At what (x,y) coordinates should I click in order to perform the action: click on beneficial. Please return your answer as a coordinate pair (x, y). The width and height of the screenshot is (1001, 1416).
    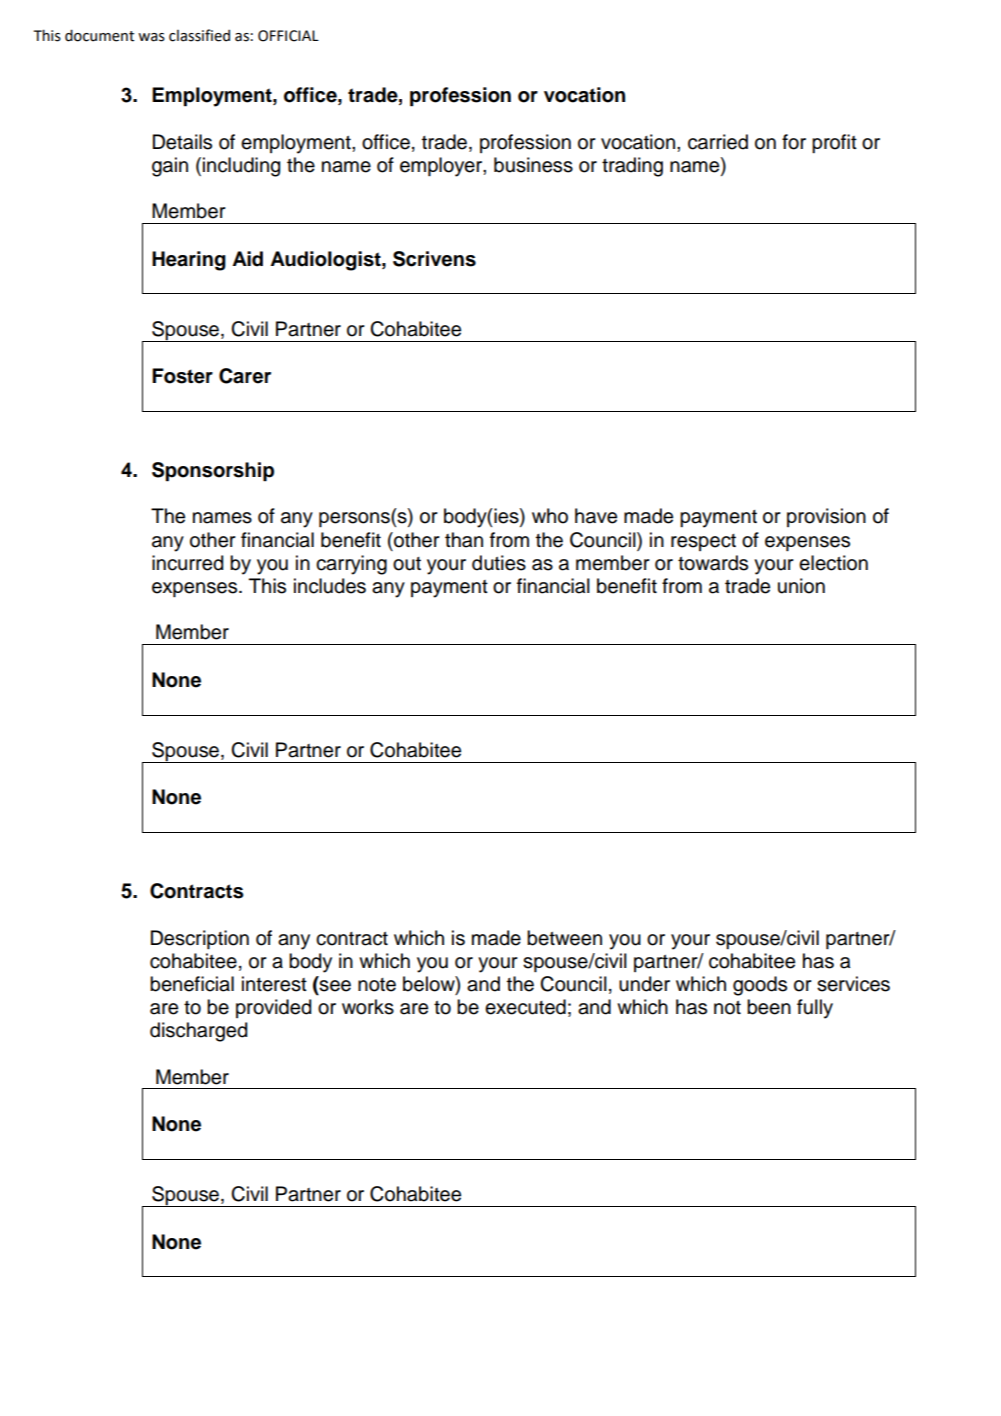
    Looking at the image, I should click on (192, 984).
